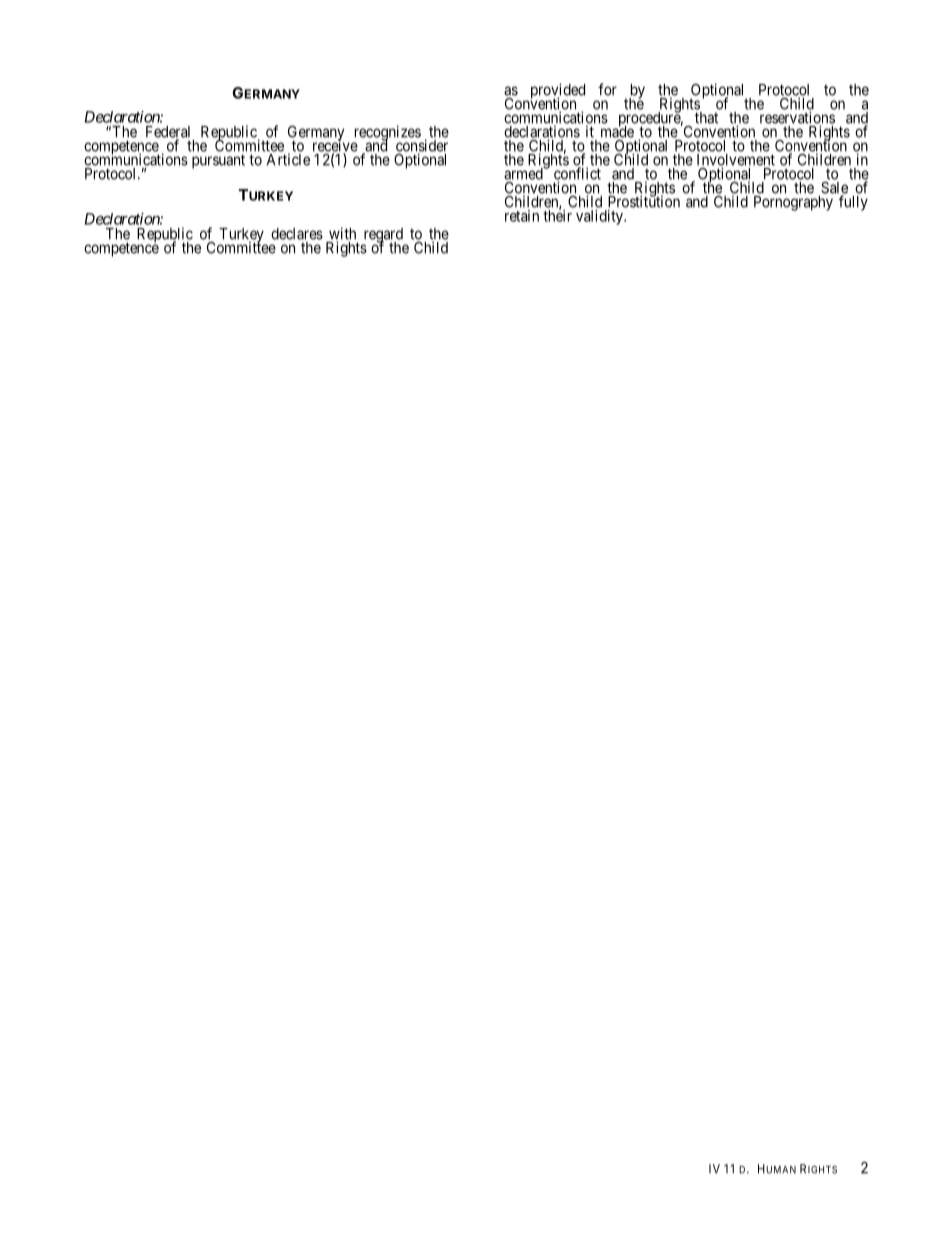  Describe the element at coordinates (558, 92) in the page. I see `provided` at that location.
